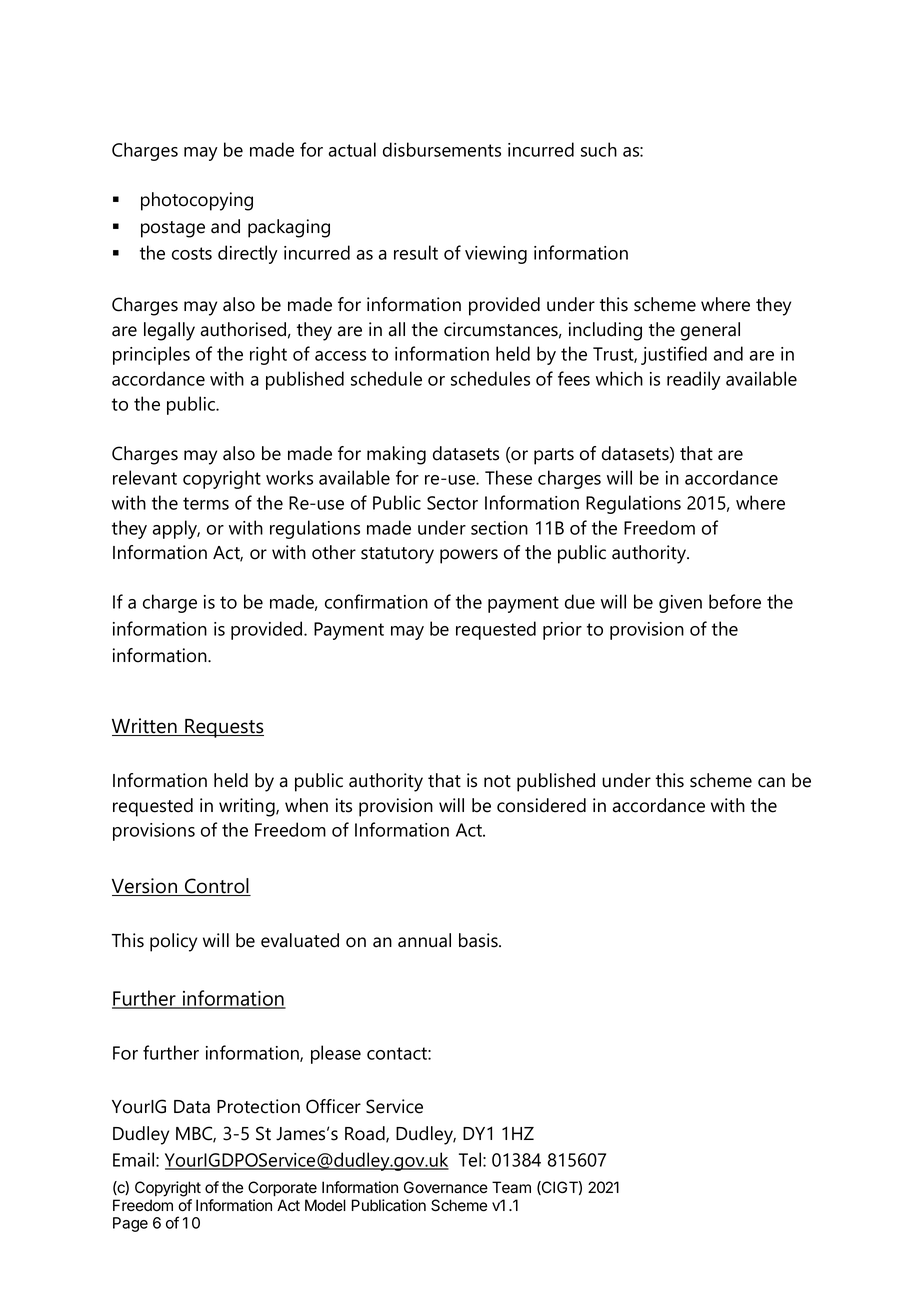 The image size is (924, 1308). I want to click on Requests, so click(223, 728).
